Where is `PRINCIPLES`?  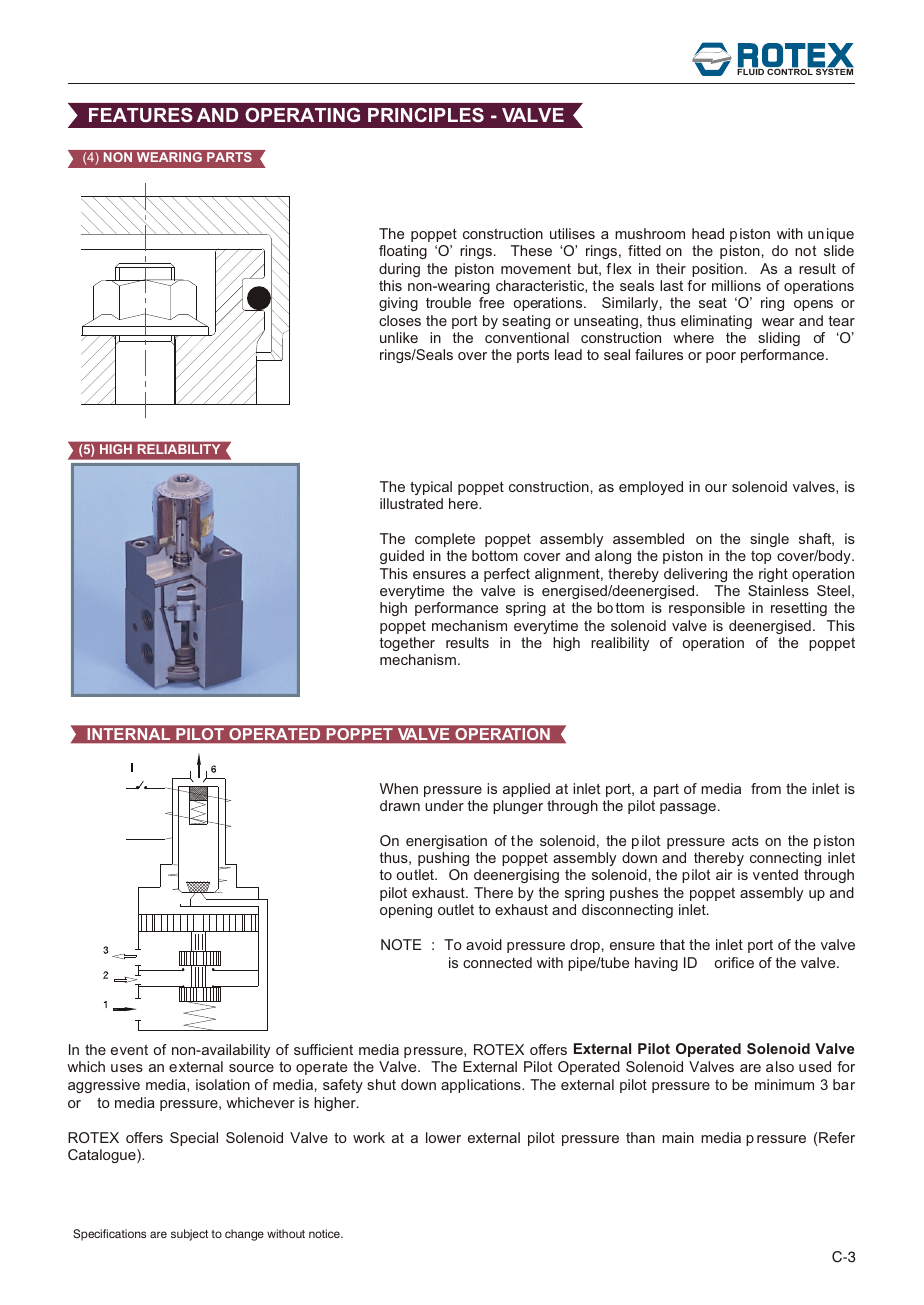
PRINCIPLES is located at coordinates (426, 115).
